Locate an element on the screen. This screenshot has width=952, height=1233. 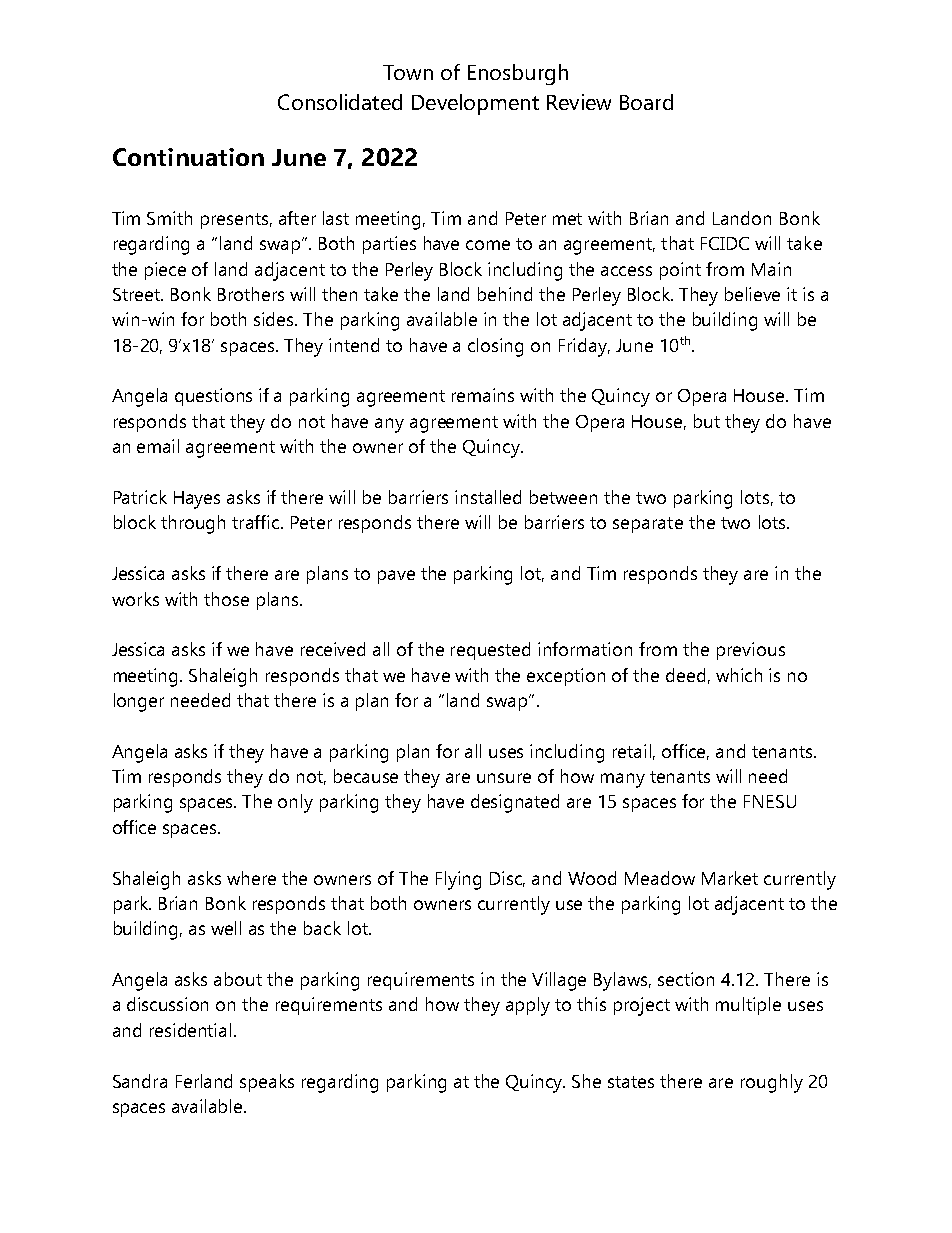
Board is located at coordinates (646, 102).
